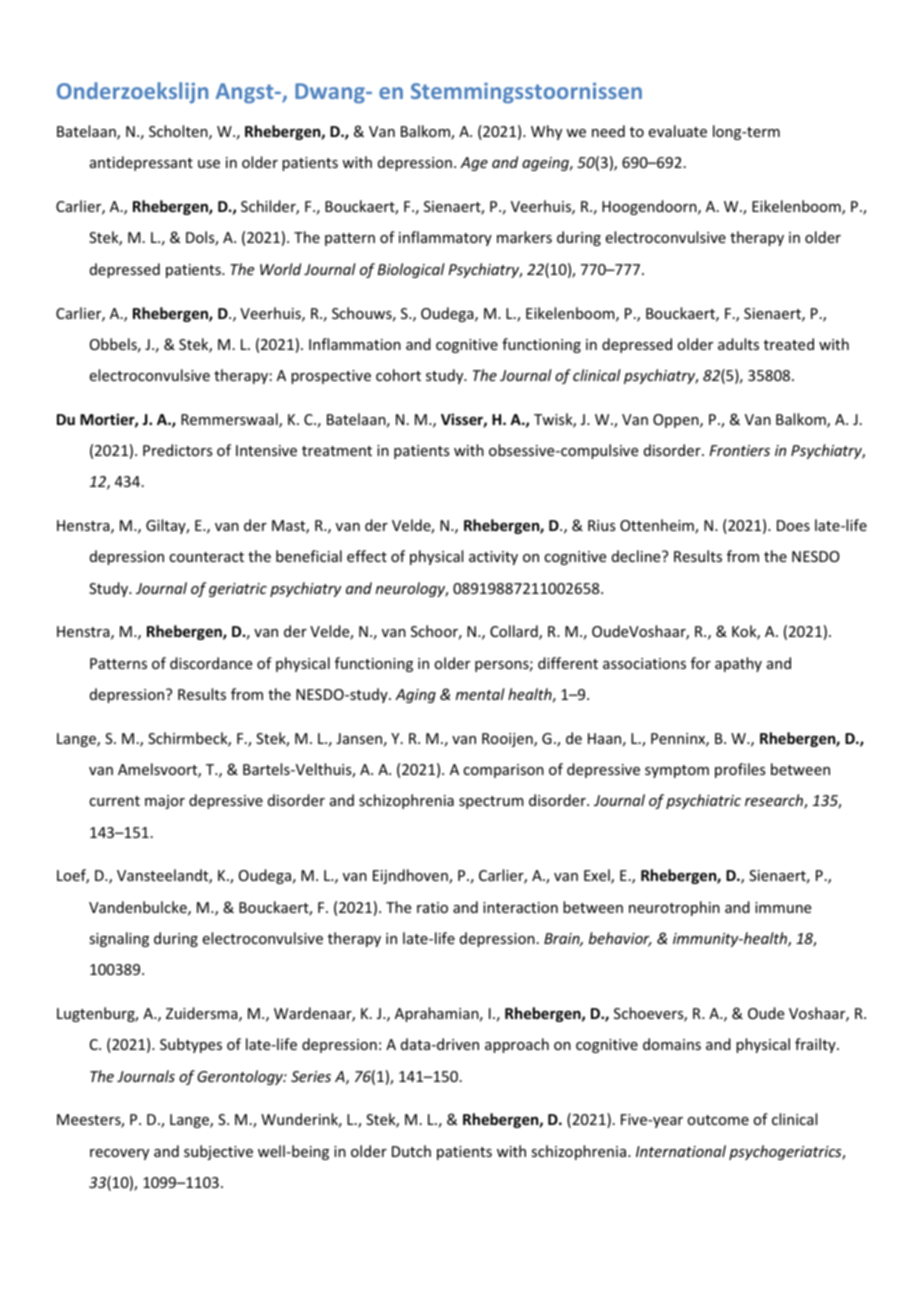 The height and width of the screenshot is (1308, 924). Describe the element at coordinates (432, 907) in the screenshot. I see `ratio` at that location.
